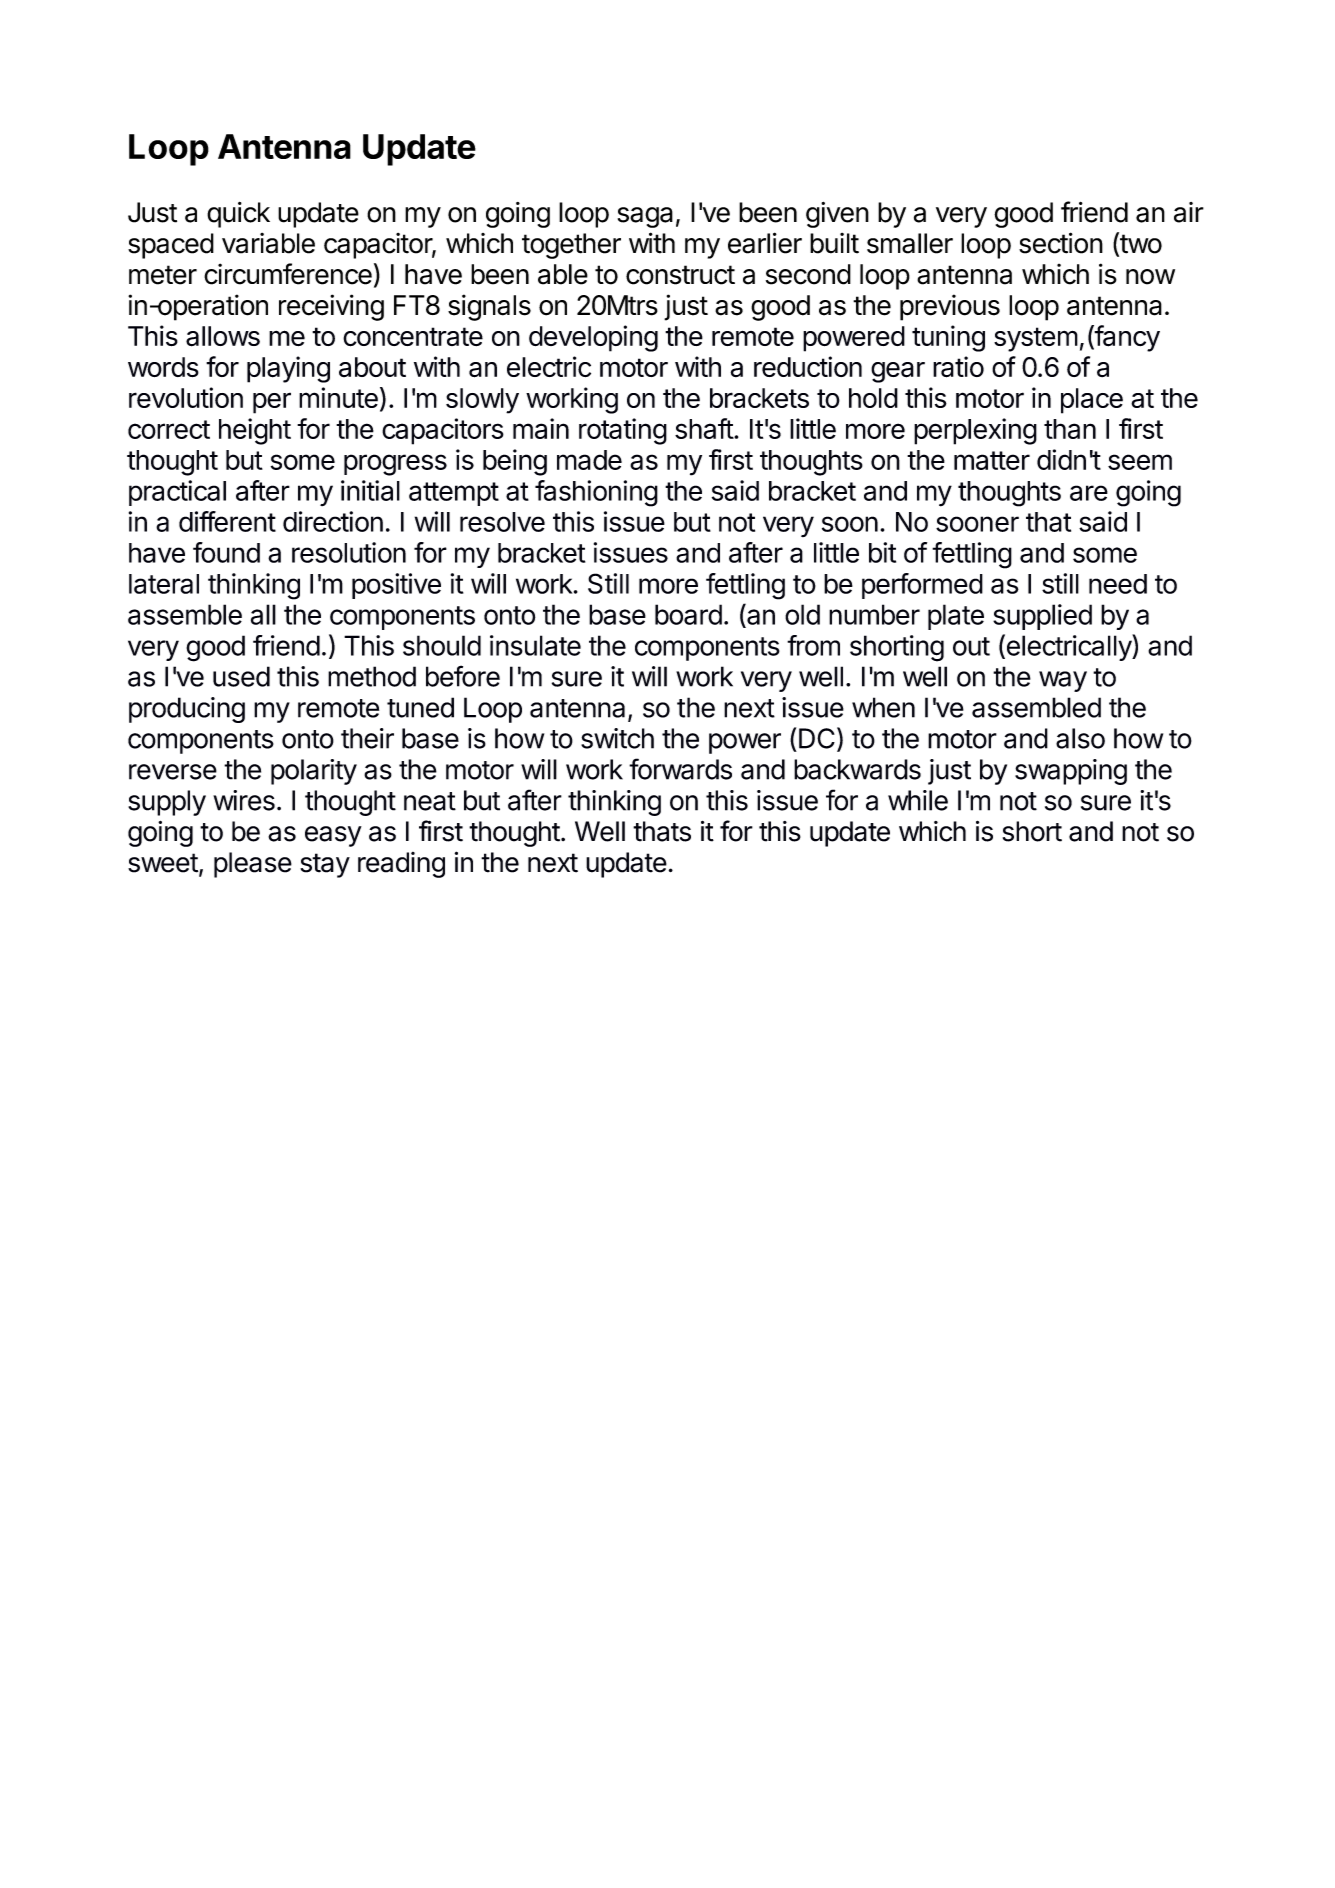 Image resolution: width=1335 pixels, height=1888 pixels. What do you see at coordinates (645, 217) in the screenshot?
I see `saga` at bounding box center [645, 217].
